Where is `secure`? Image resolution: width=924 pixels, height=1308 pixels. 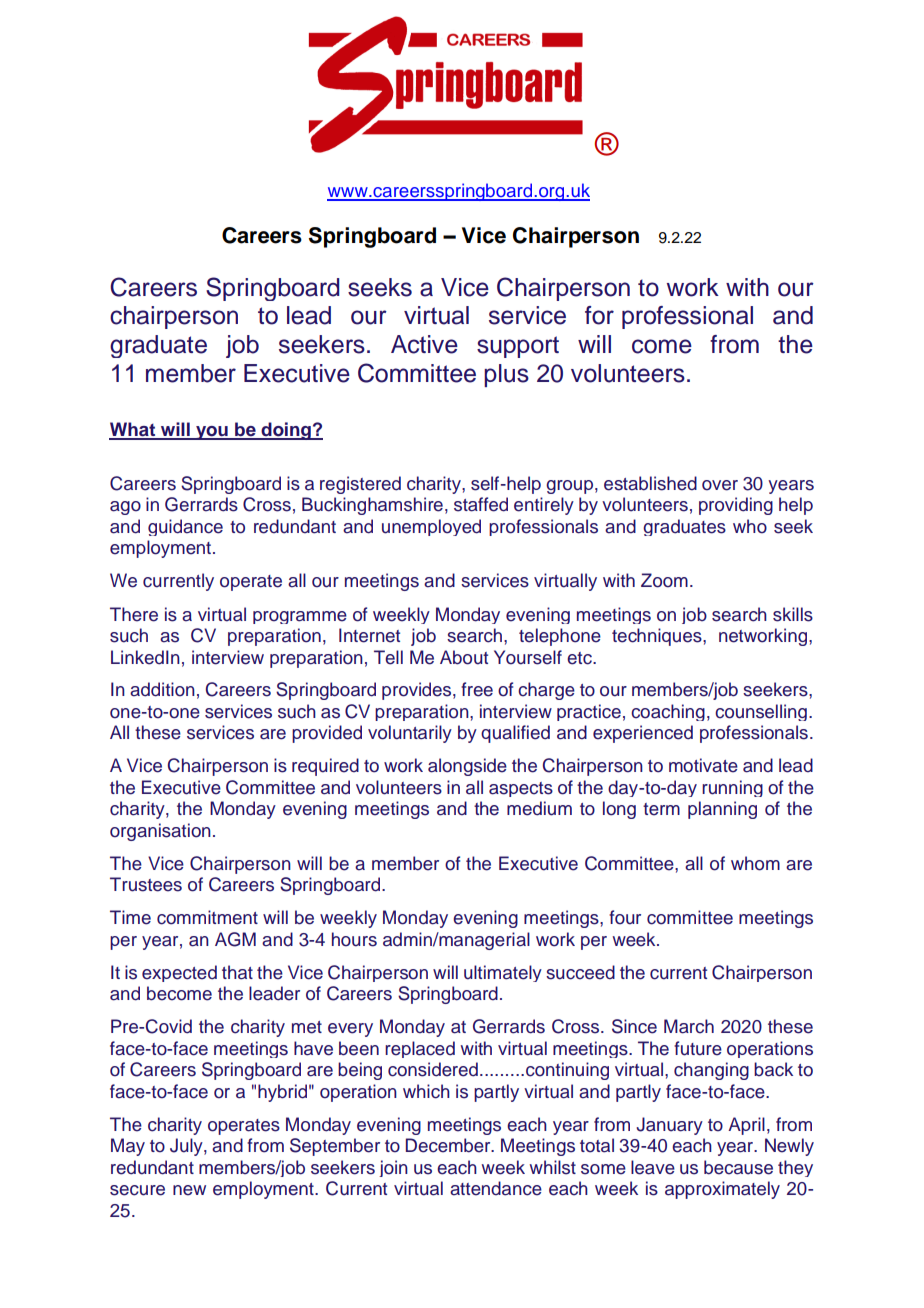 secure is located at coordinates (137, 1190).
